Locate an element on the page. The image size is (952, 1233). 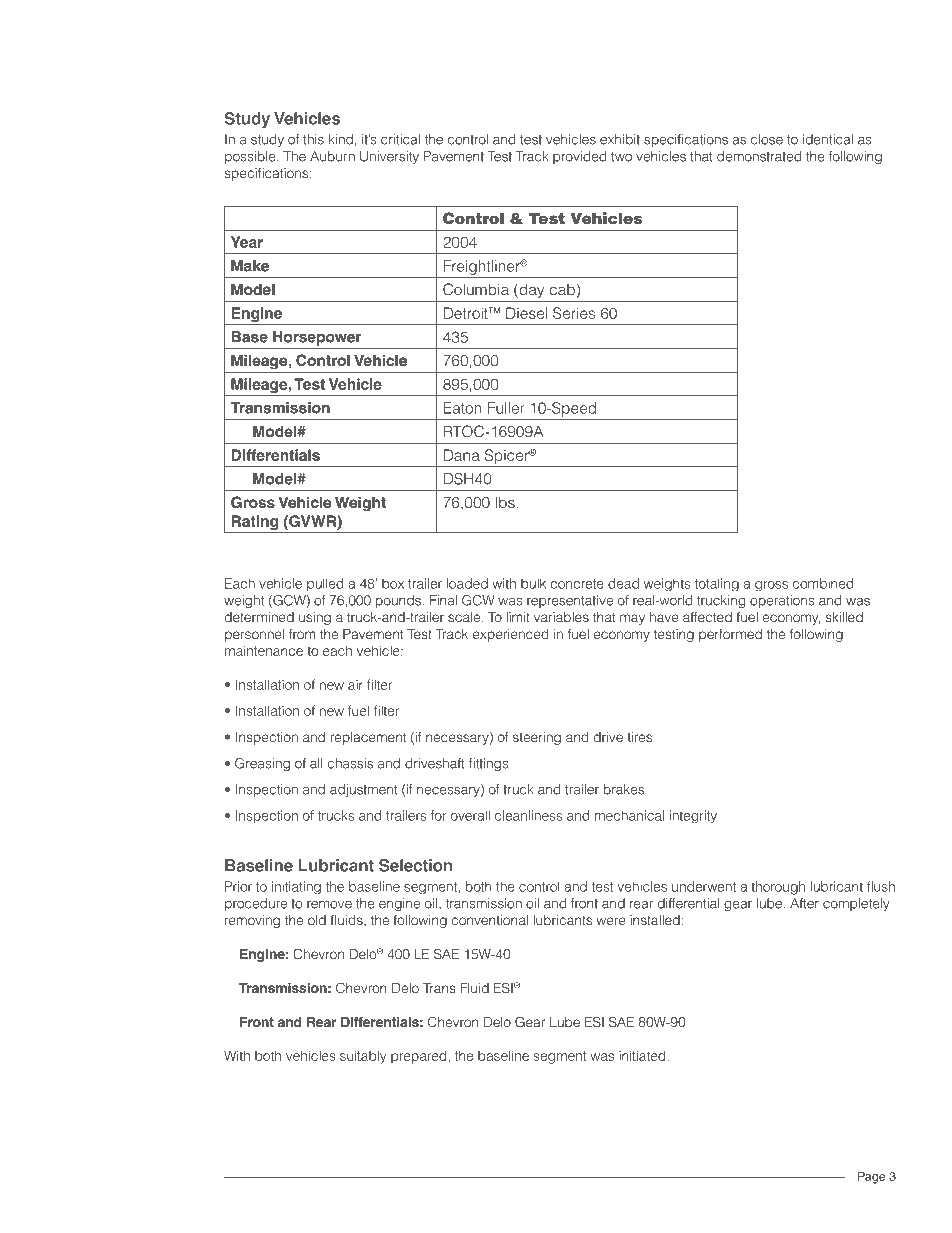
Horsepower is located at coordinates (317, 338).
